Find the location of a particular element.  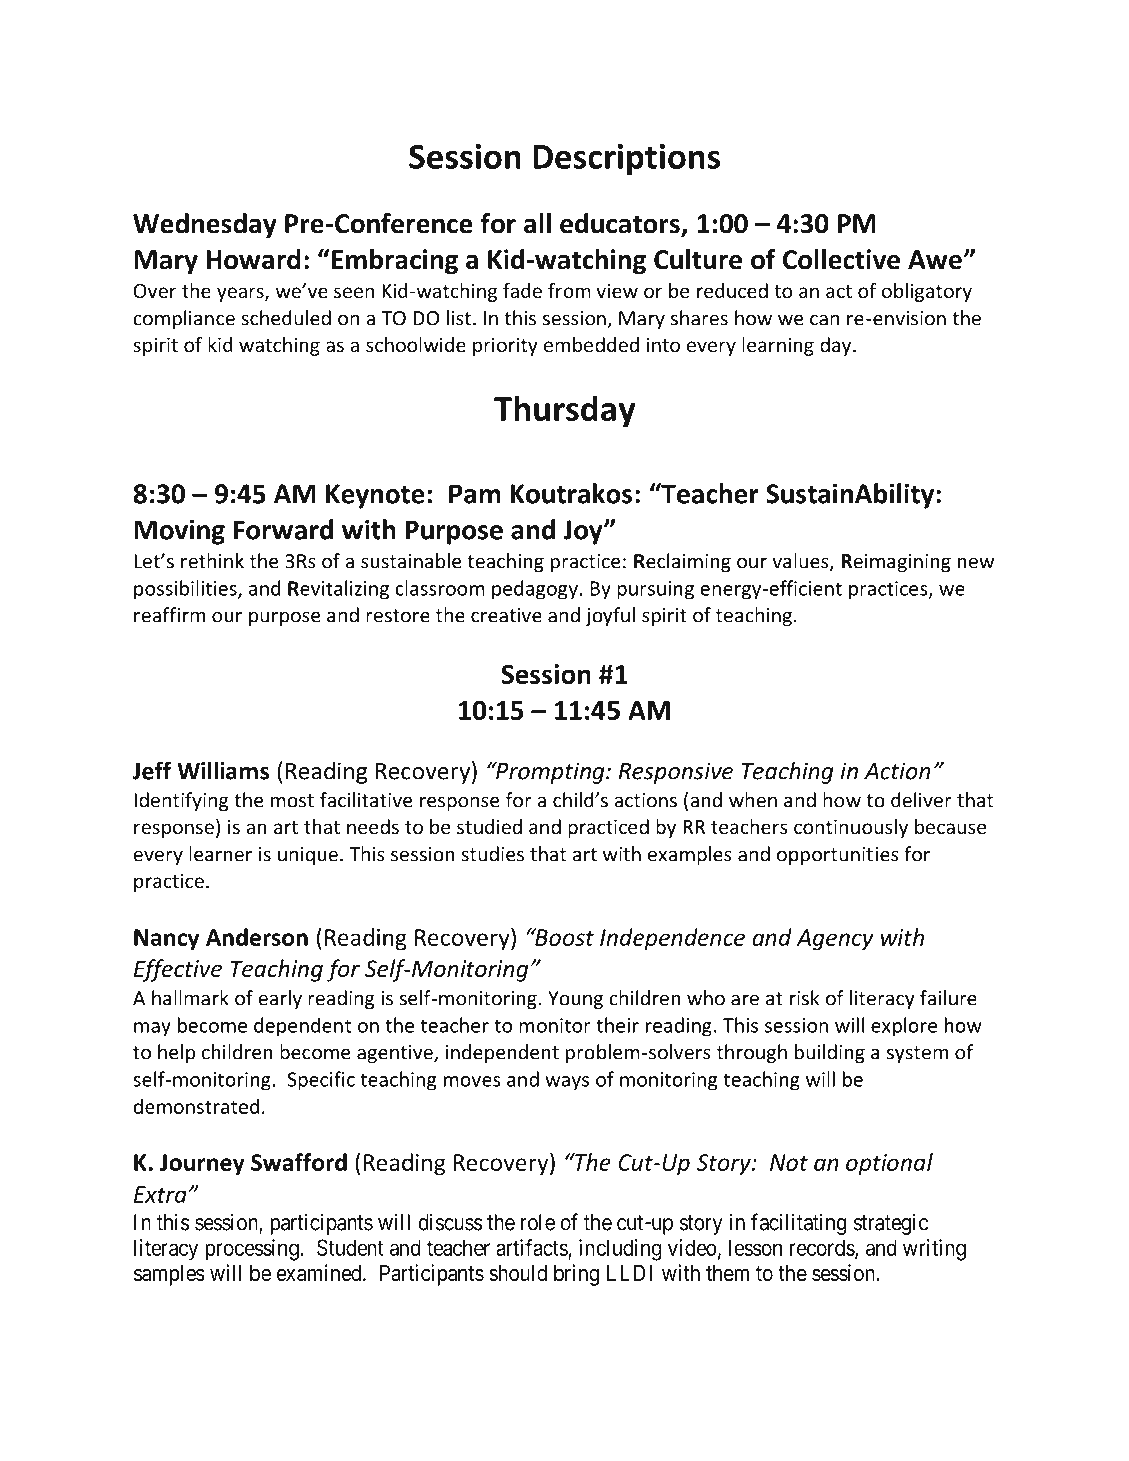

Agency is located at coordinates (835, 940).
